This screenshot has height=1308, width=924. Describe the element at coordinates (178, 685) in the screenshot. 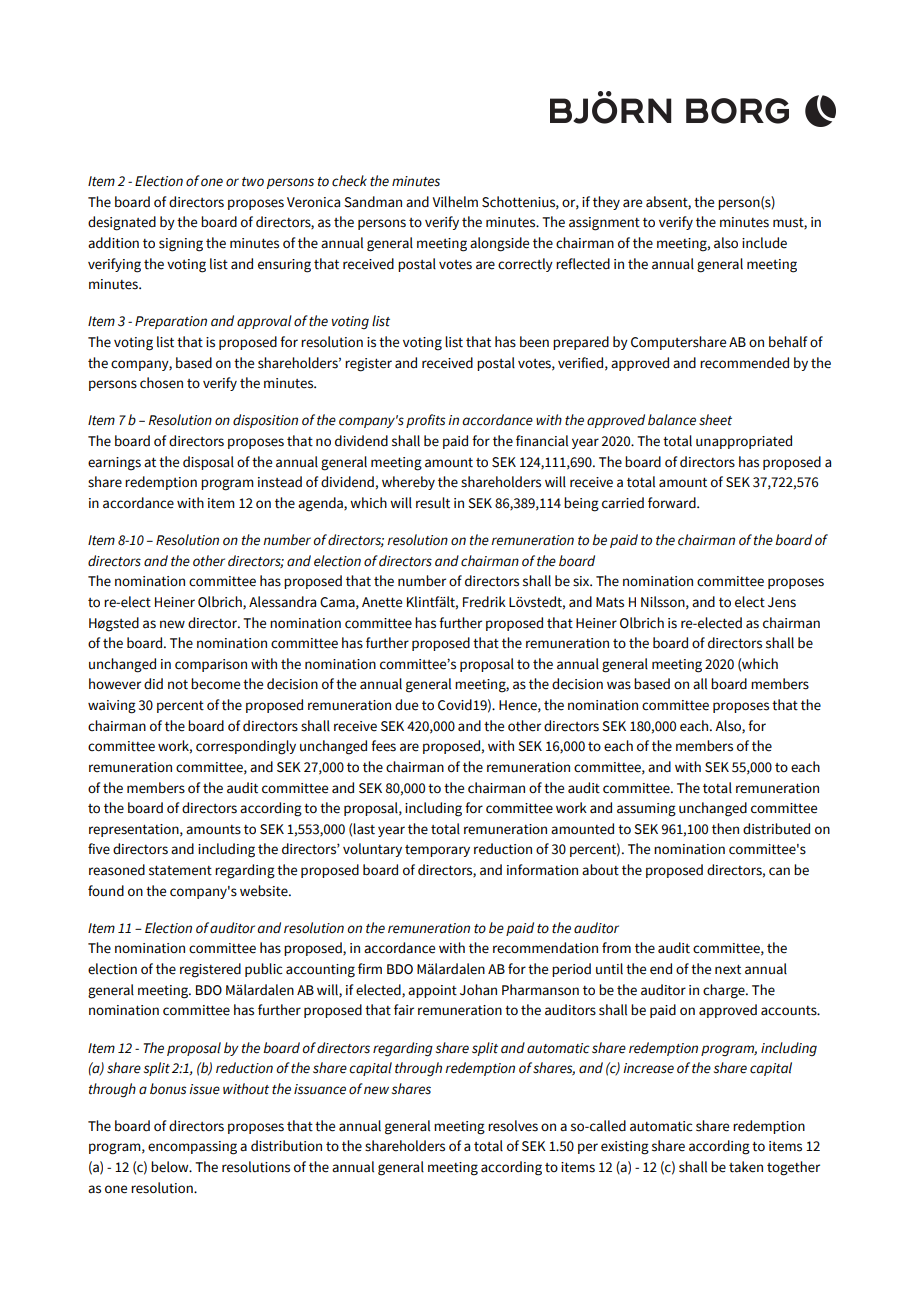

I see `not` at that location.
